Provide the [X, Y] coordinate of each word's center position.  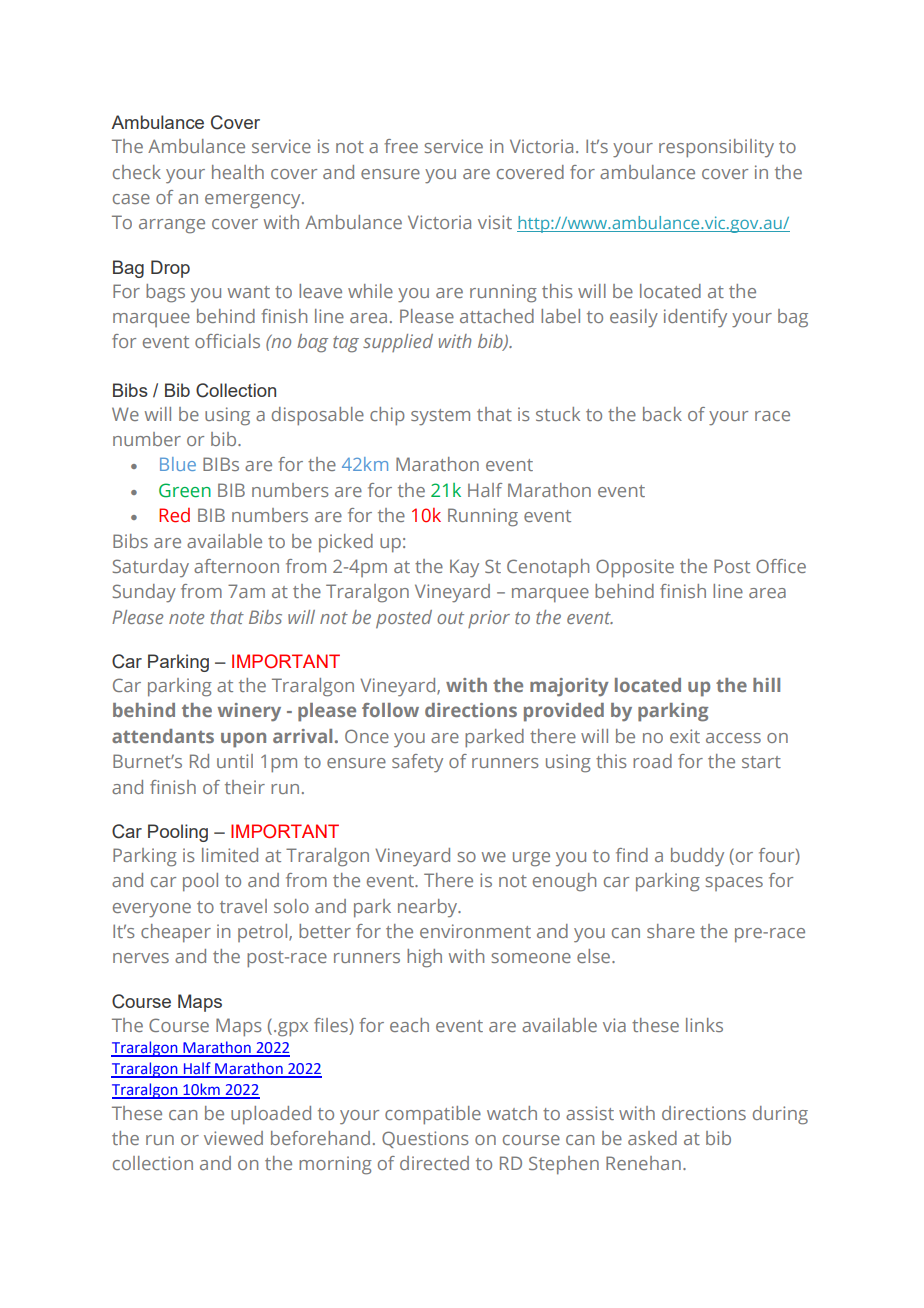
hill [766, 685]
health [238, 172]
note [186, 618]
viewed [233, 1138]
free [401, 146]
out [450, 618]
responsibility [716, 148]
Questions [425, 1139]
